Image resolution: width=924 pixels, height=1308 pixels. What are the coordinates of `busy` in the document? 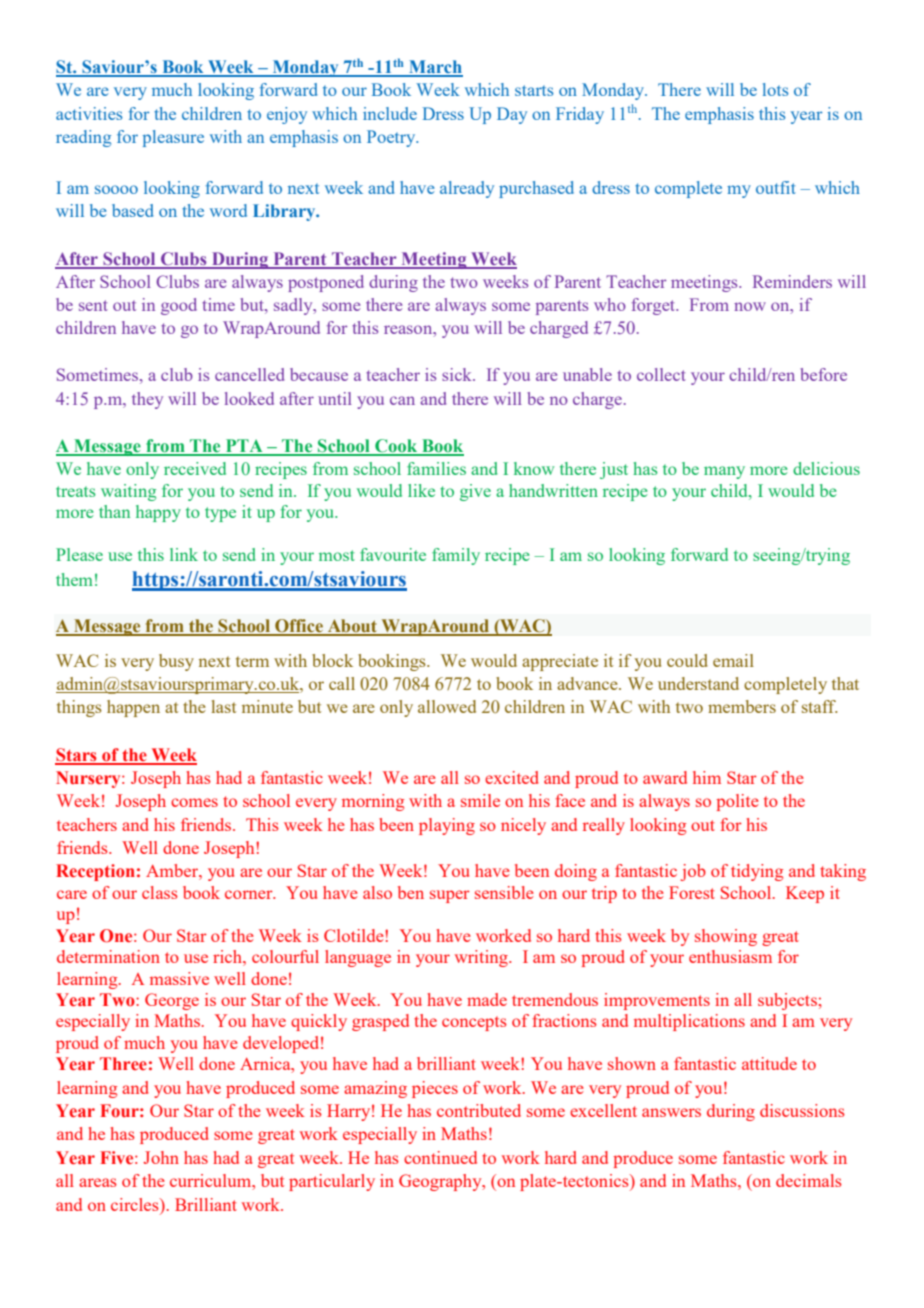 It's located at (176, 662).
